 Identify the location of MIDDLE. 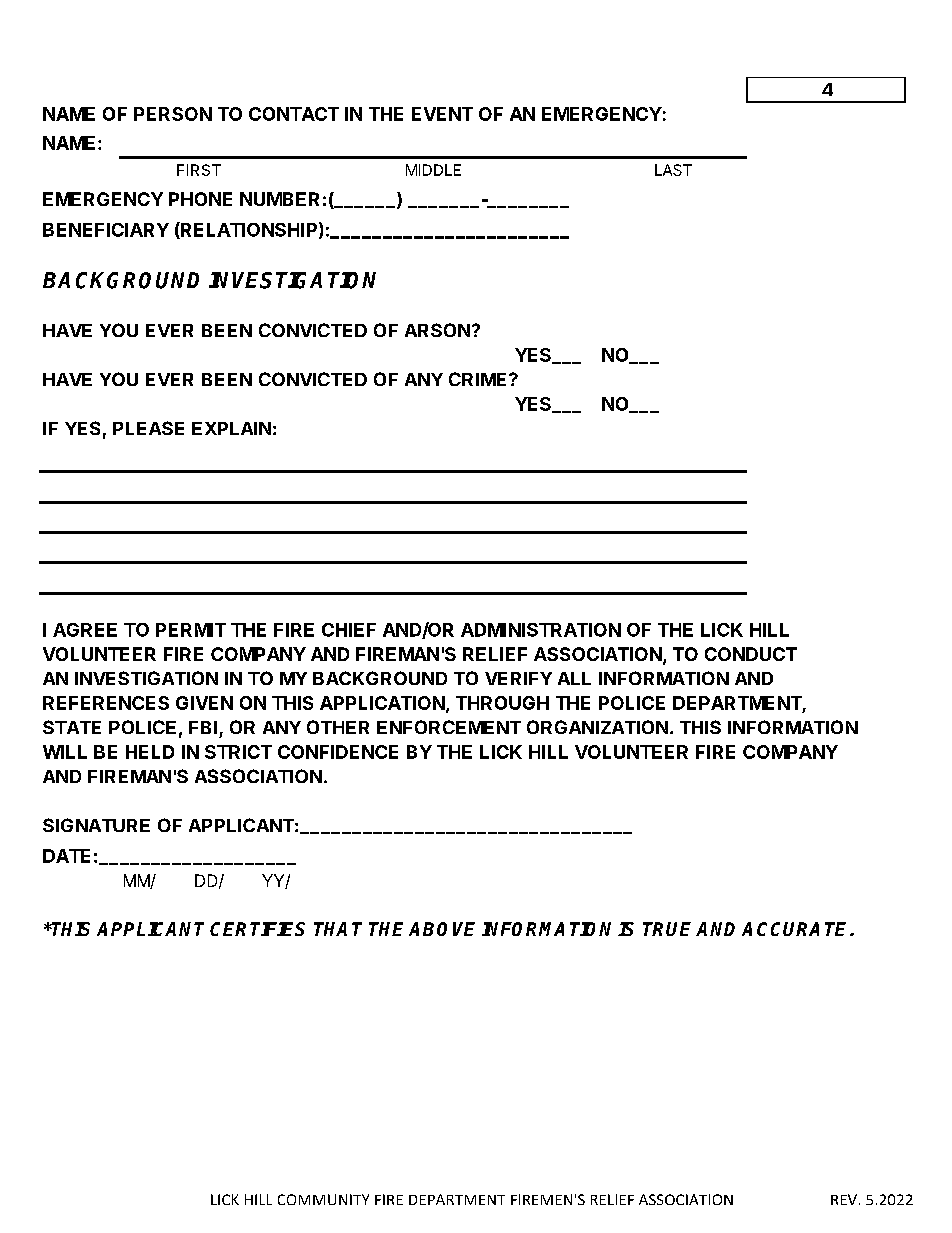
(433, 170).
